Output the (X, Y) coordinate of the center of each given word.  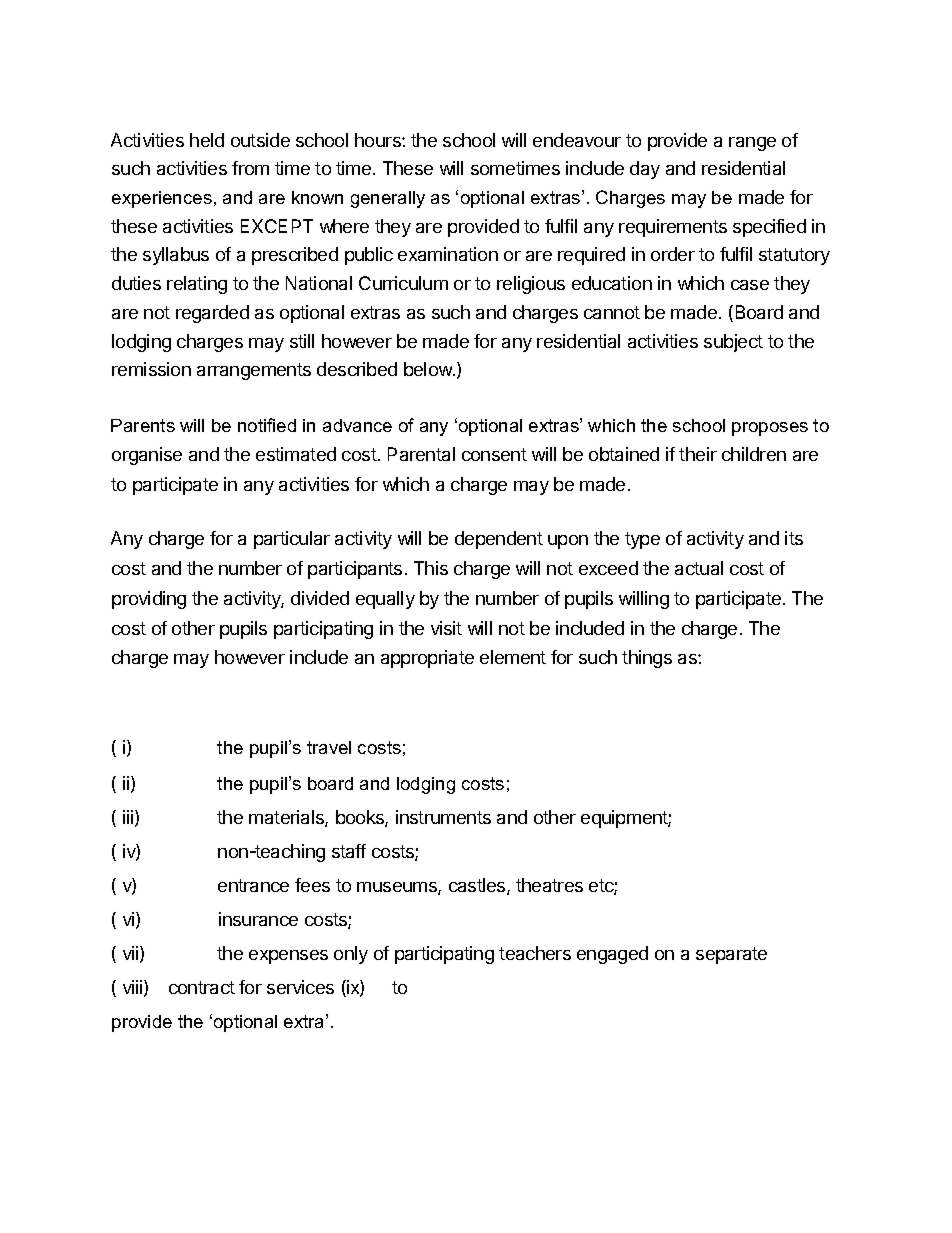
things (647, 659)
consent (494, 454)
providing (149, 600)
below (429, 369)
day (645, 170)
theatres (549, 885)
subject (733, 343)
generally (388, 199)
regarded (212, 314)
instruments (443, 817)
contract (202, 987)
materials (287, 818)
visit (446, 628)
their (698, 454)
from (250, 168)
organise (147, 456)
